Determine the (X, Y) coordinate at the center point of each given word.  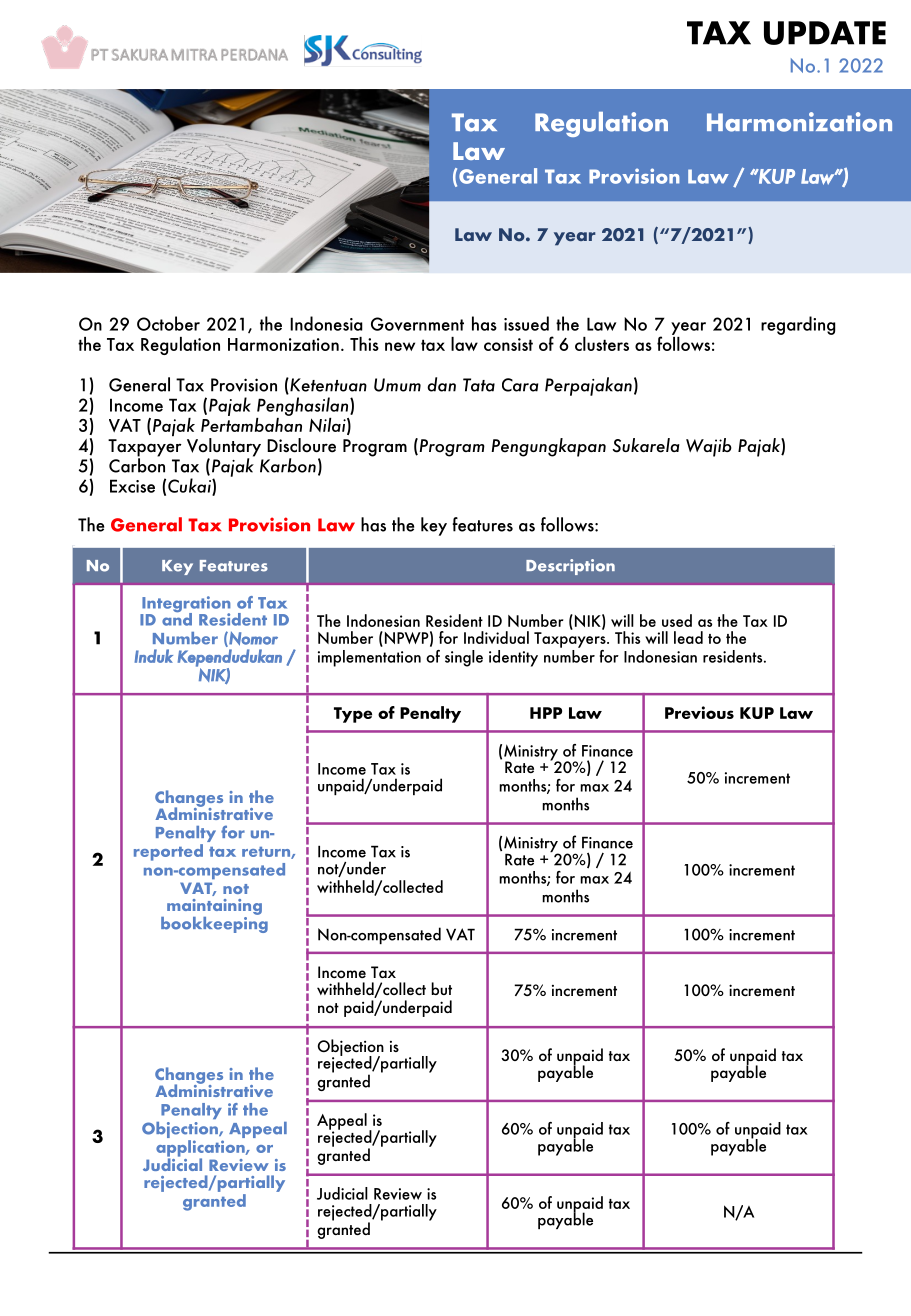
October (168, 323)
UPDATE (825, 33)
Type (353, 715)
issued (526, 323)
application (201, 1149)
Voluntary (224, 448)
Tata (479, 385)
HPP (546, 713)
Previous (699, 712)
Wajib (709, 447)
